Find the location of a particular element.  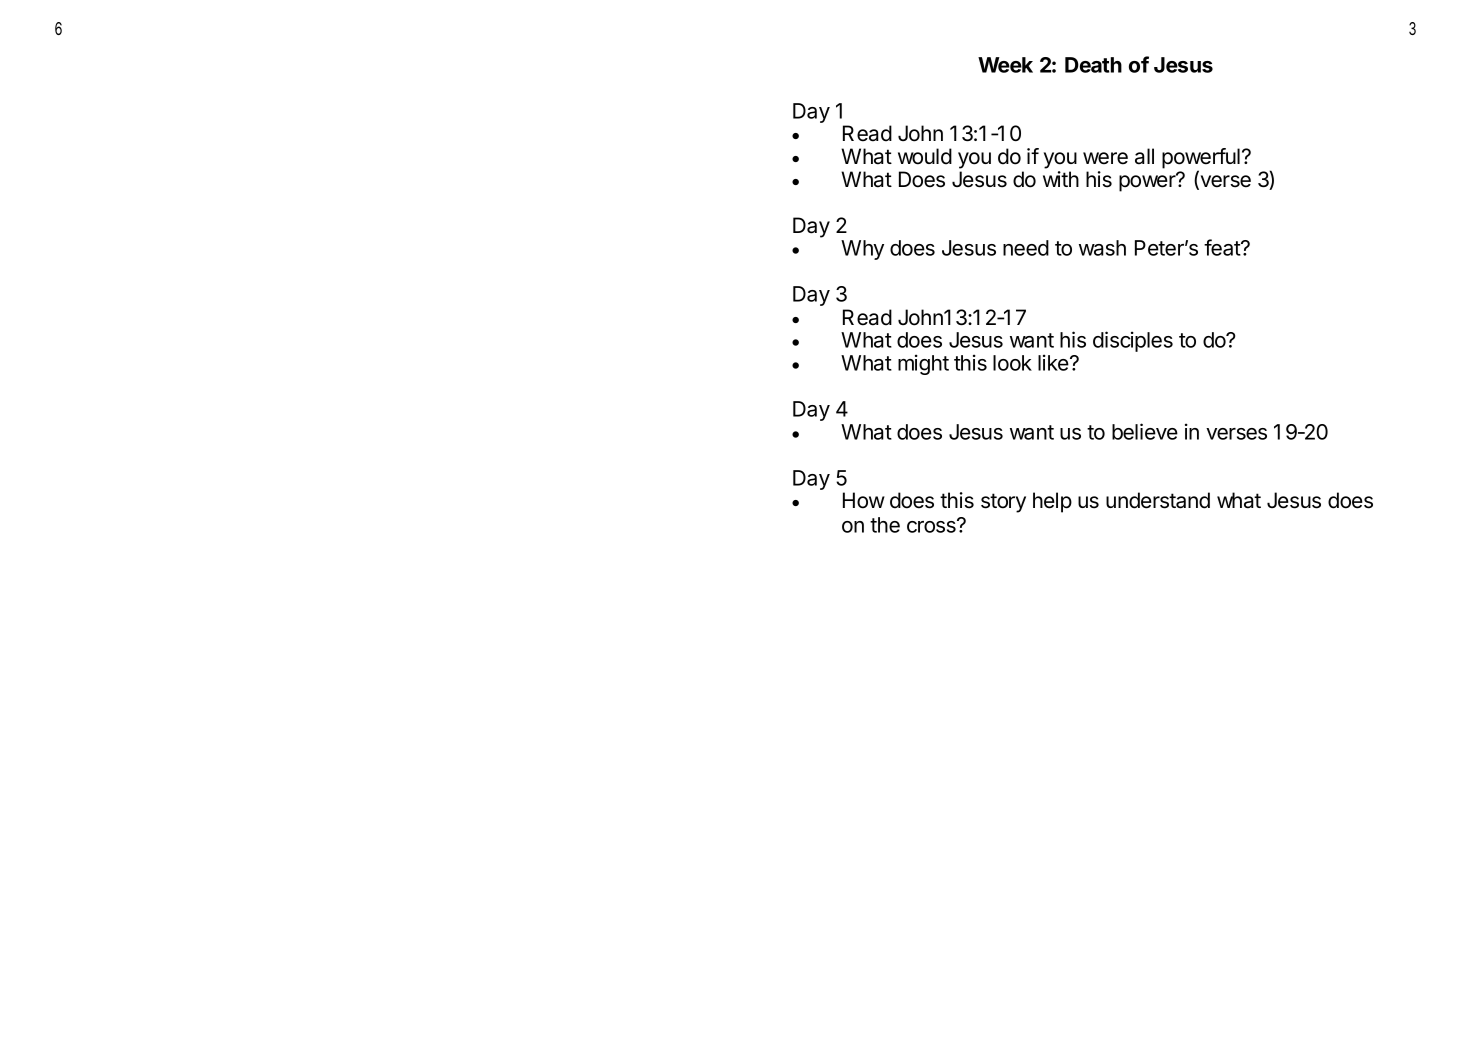

need is located at coordinates (1026, 248).
